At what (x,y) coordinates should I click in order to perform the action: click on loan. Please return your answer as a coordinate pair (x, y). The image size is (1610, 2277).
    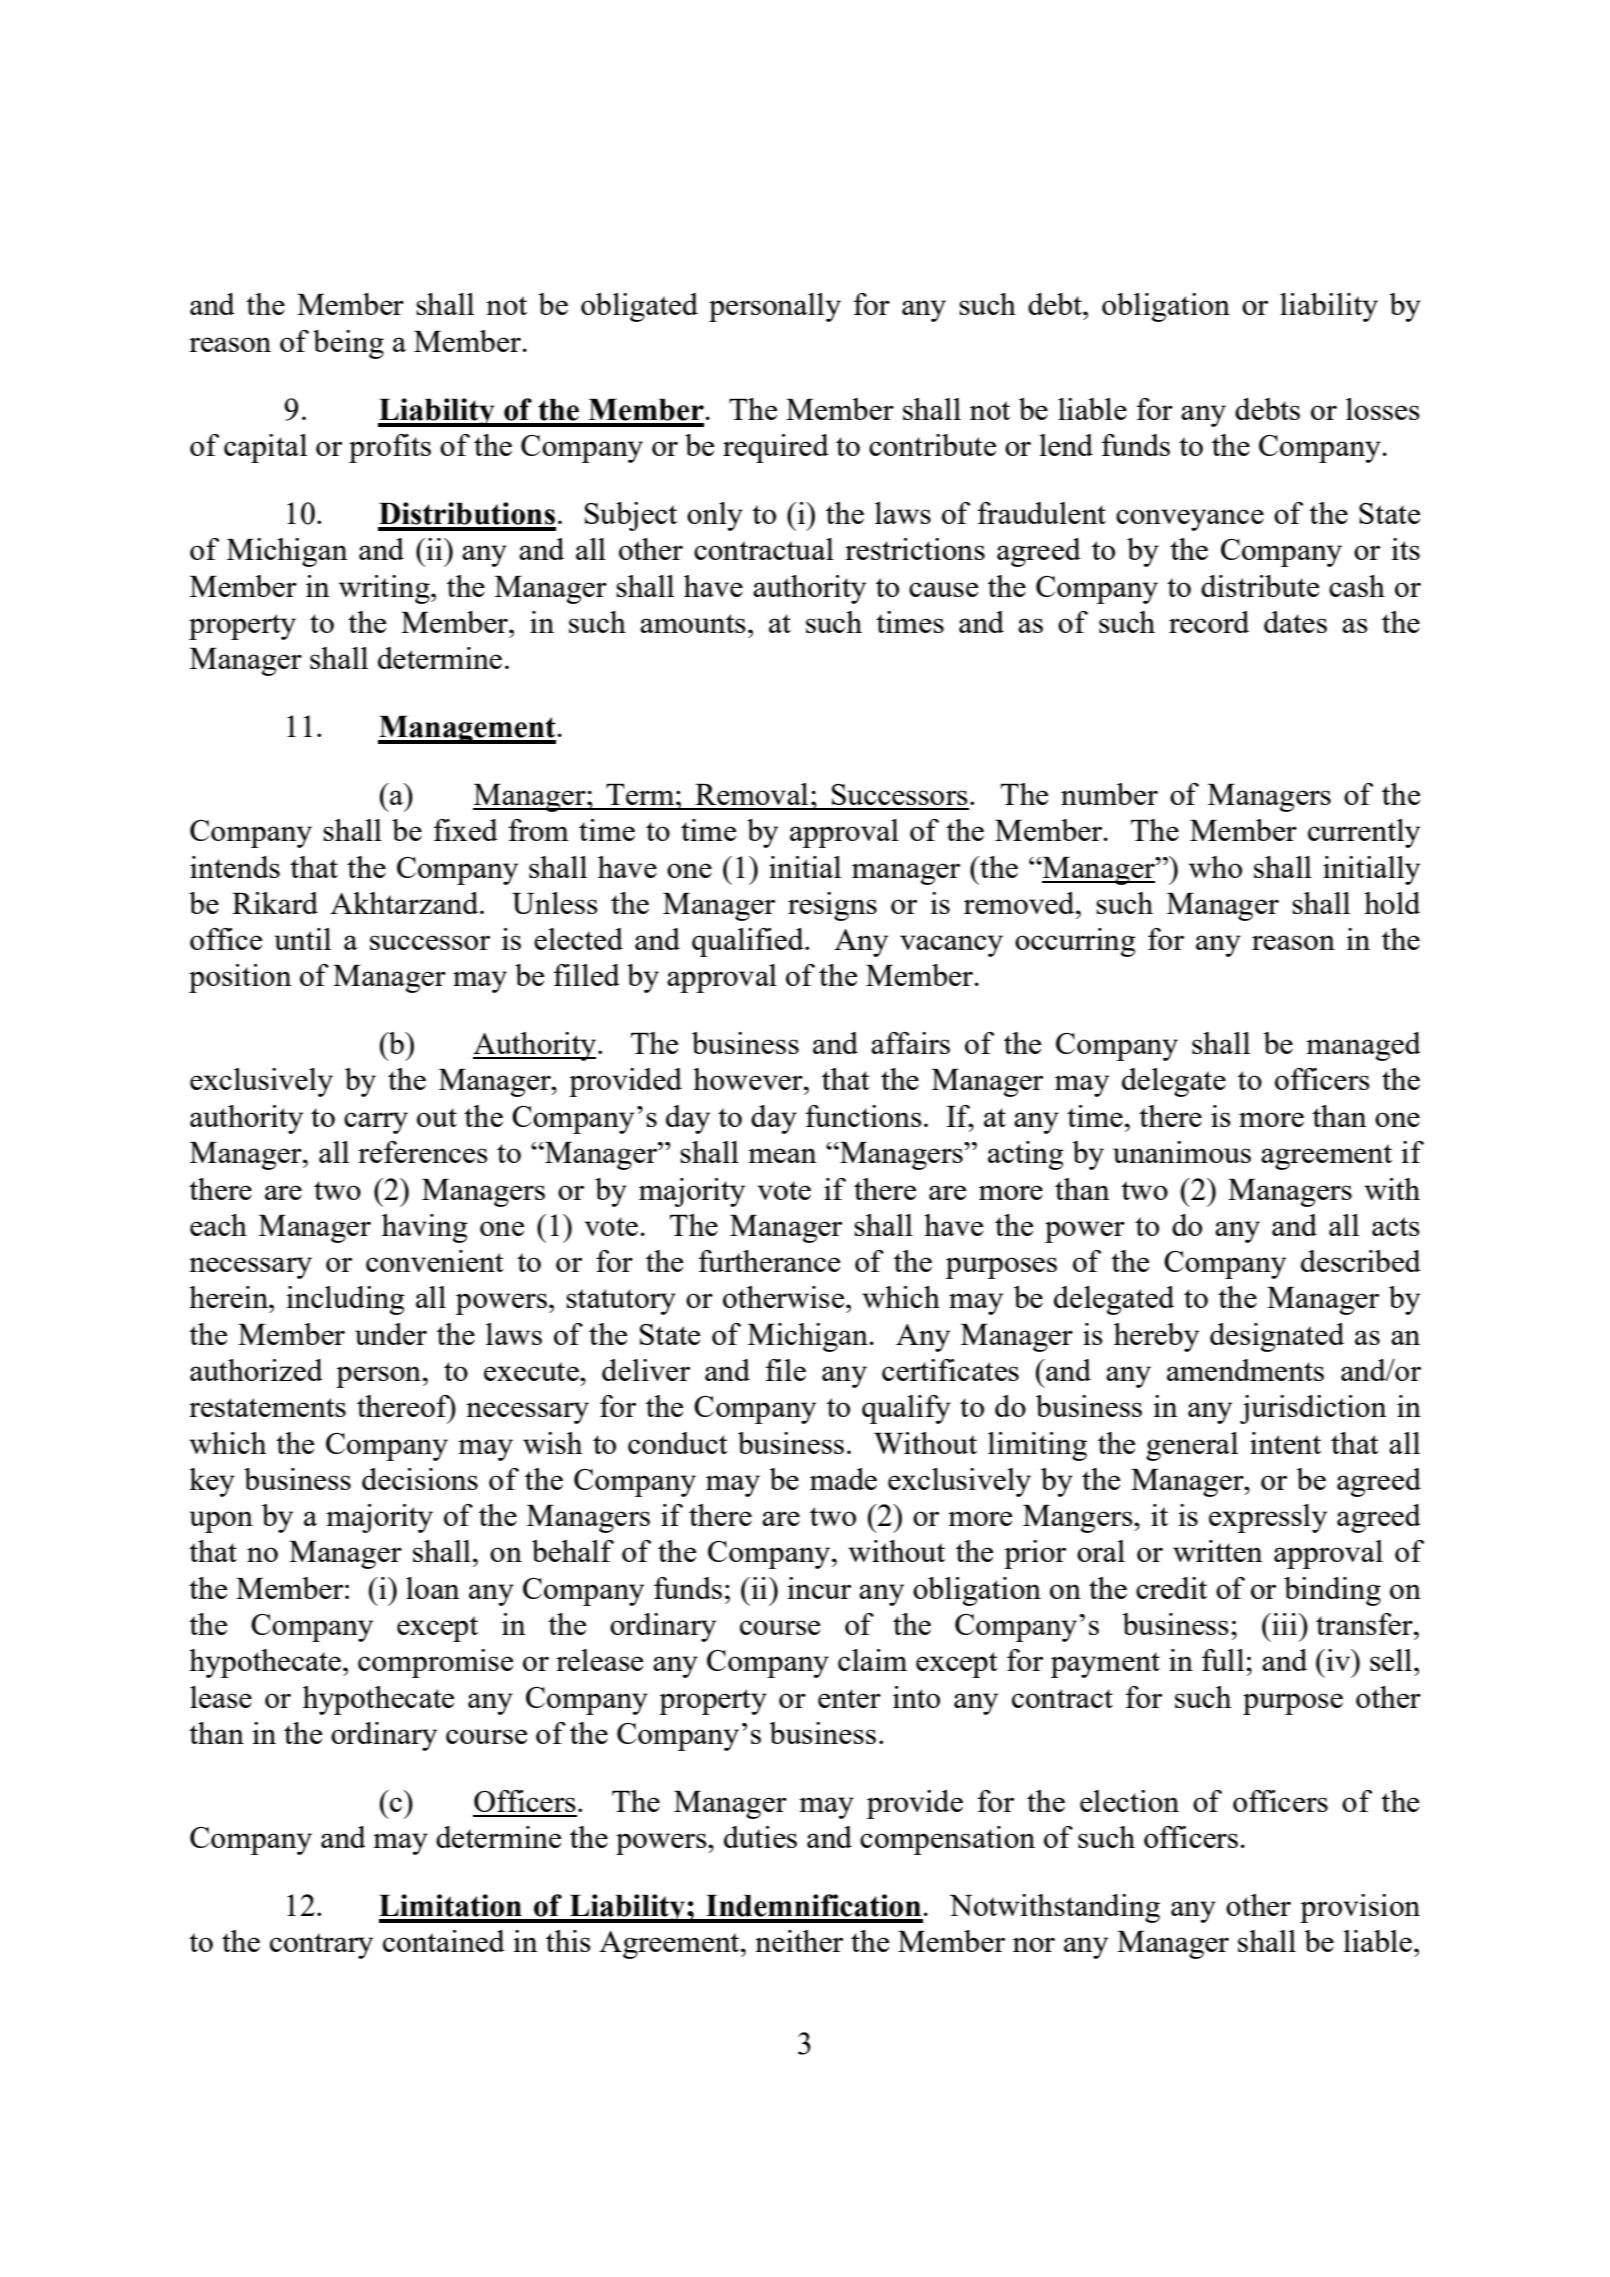
    Looking at the image, I should click on (433, 1588).
